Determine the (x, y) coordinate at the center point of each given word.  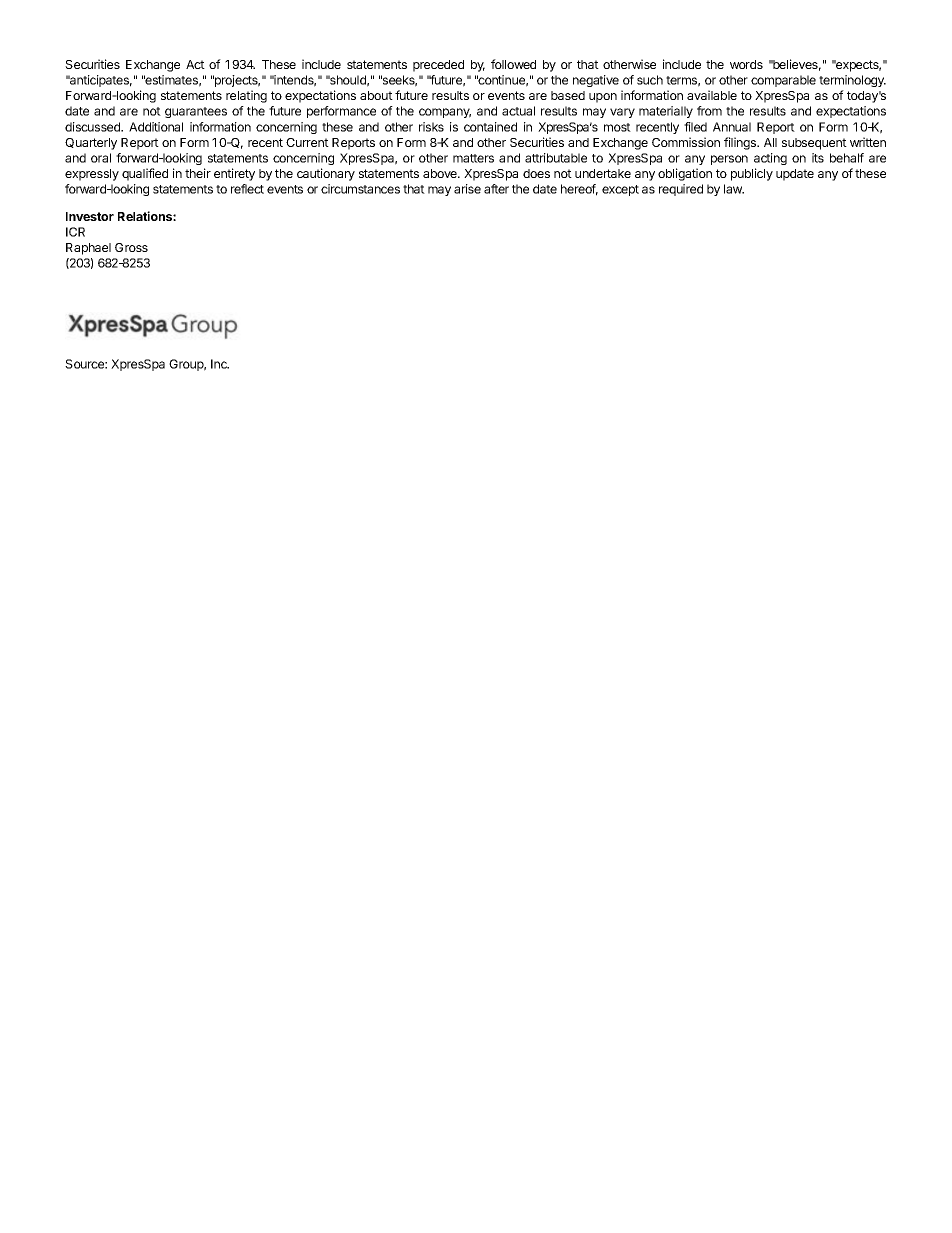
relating (246, 96)
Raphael (88, 249)
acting (770, 159)
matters (473, 158)
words (746, 64)
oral (101, 158)
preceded (438, 66)
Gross (131, 247)
